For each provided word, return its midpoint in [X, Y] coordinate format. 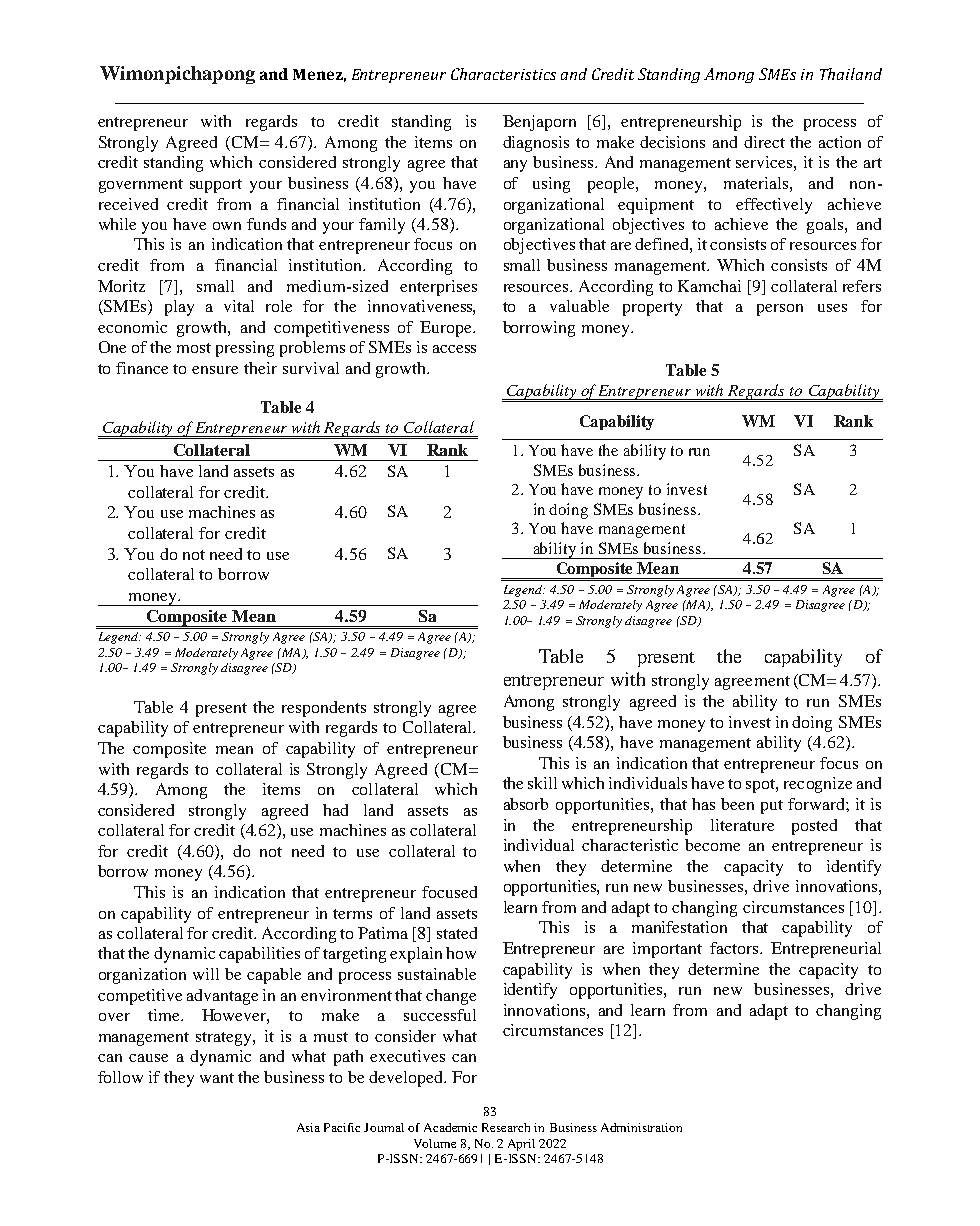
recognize [818, 785]
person [780, 310]
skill [542, 783]
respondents [324, 709]
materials [757, 183]
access [454, 349]
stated [457, 933]
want [217, 1078]
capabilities [259, 955]
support [216, 186]
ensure [215, 370]
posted [814, 827]
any [515, 166]
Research [506, 1127]
